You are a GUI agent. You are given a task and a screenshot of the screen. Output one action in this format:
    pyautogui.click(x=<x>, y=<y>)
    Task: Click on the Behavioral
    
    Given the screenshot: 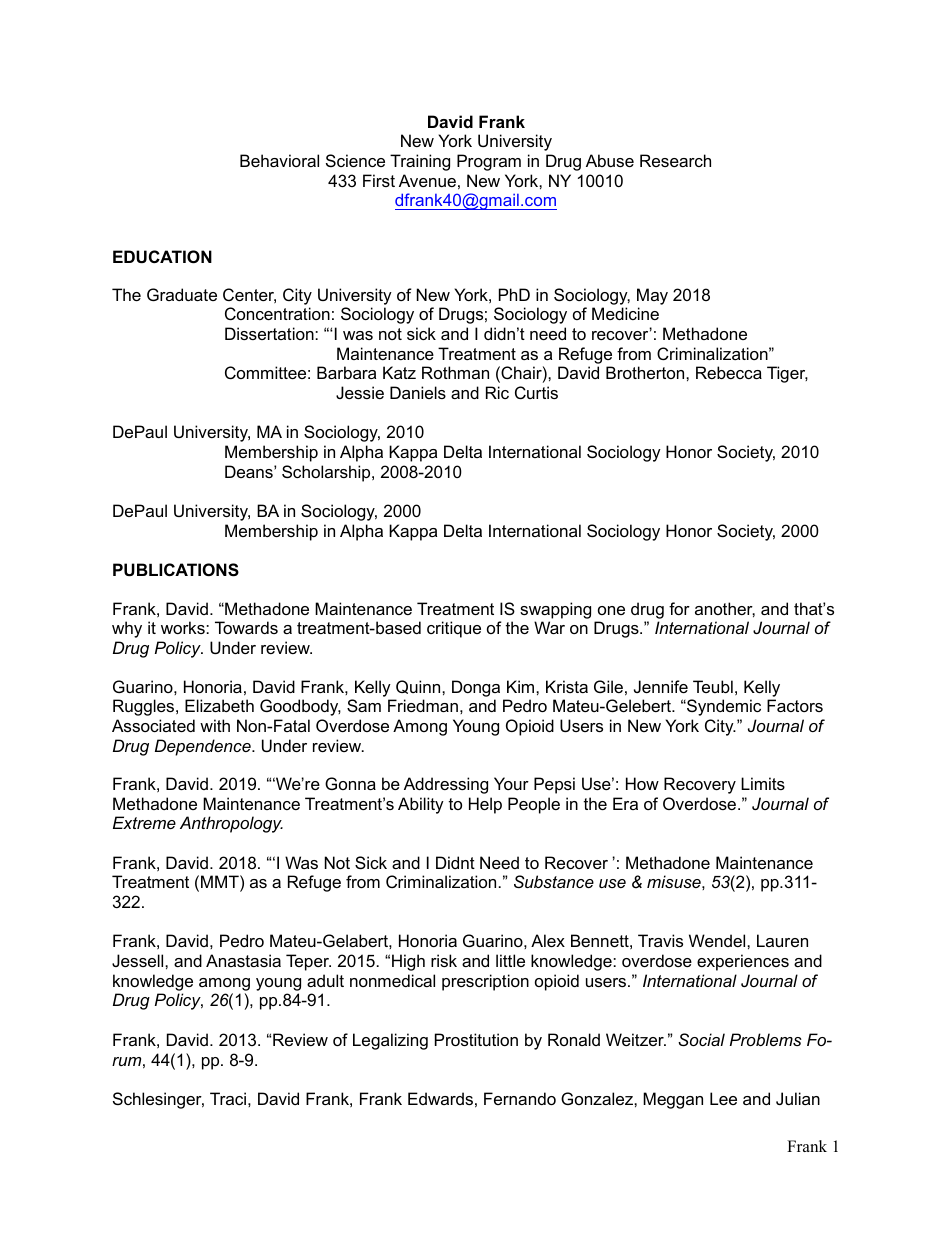 What is the action you would take?
    pyautogui.click(x=279, y=160)
